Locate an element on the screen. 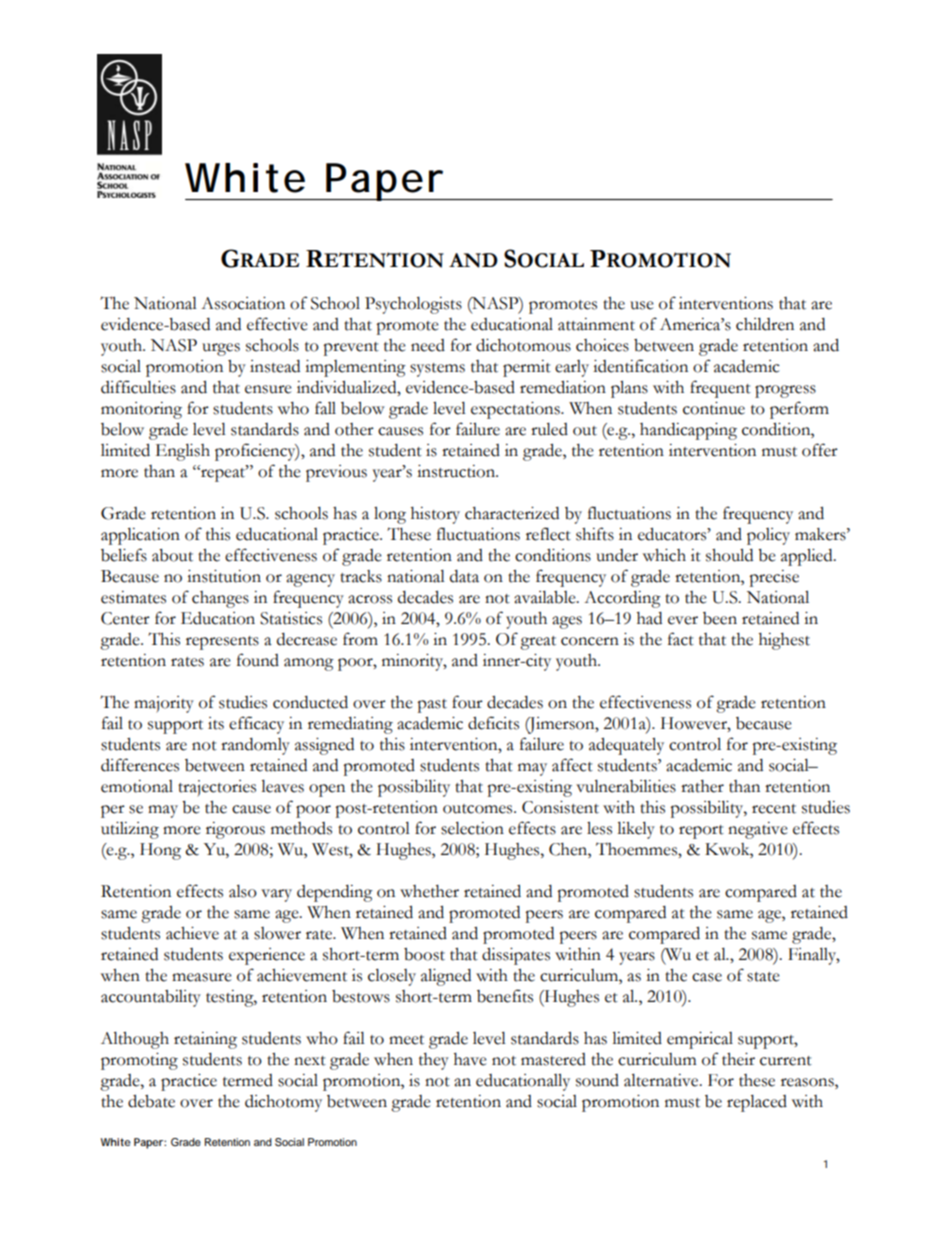 This screenshot has height=1233, width=952. precise is located at coordinates (774, 578).
